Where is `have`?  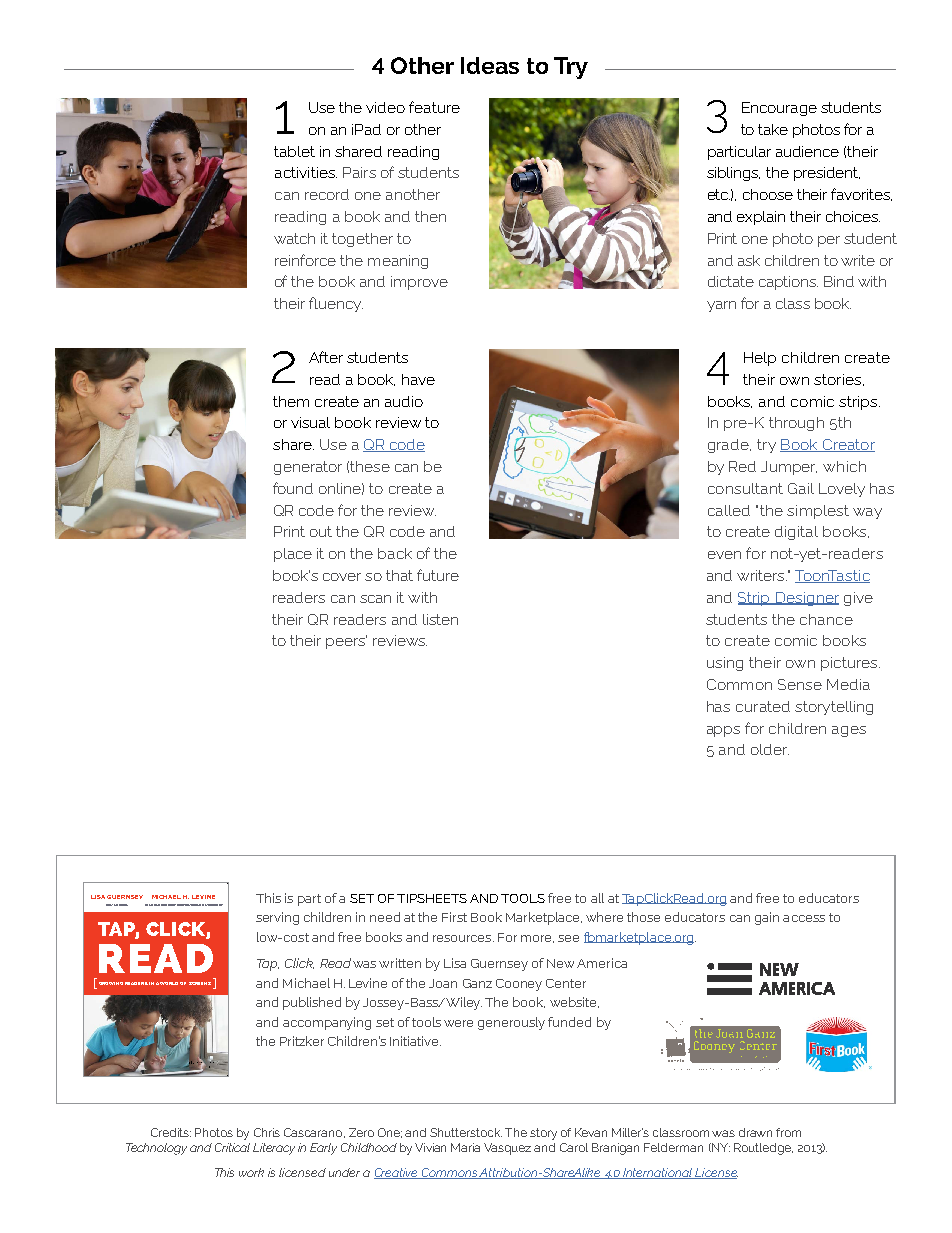
have is located at coordinates (418, 379).
